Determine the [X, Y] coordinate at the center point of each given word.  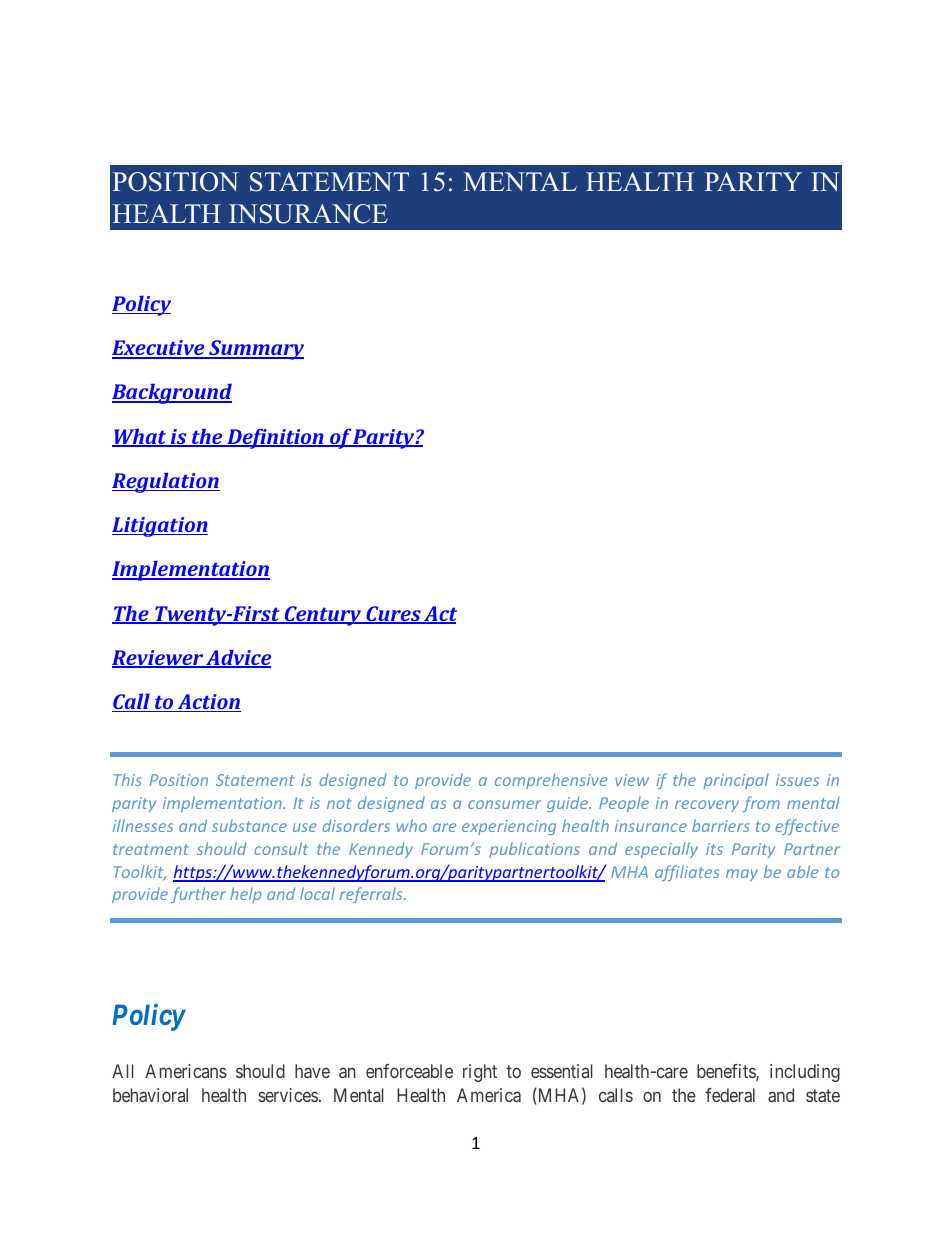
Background [172, 394]
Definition [275, 438]
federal [730, 1095]
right [480, 1073]
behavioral [150, 1095]
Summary [255, 350]
